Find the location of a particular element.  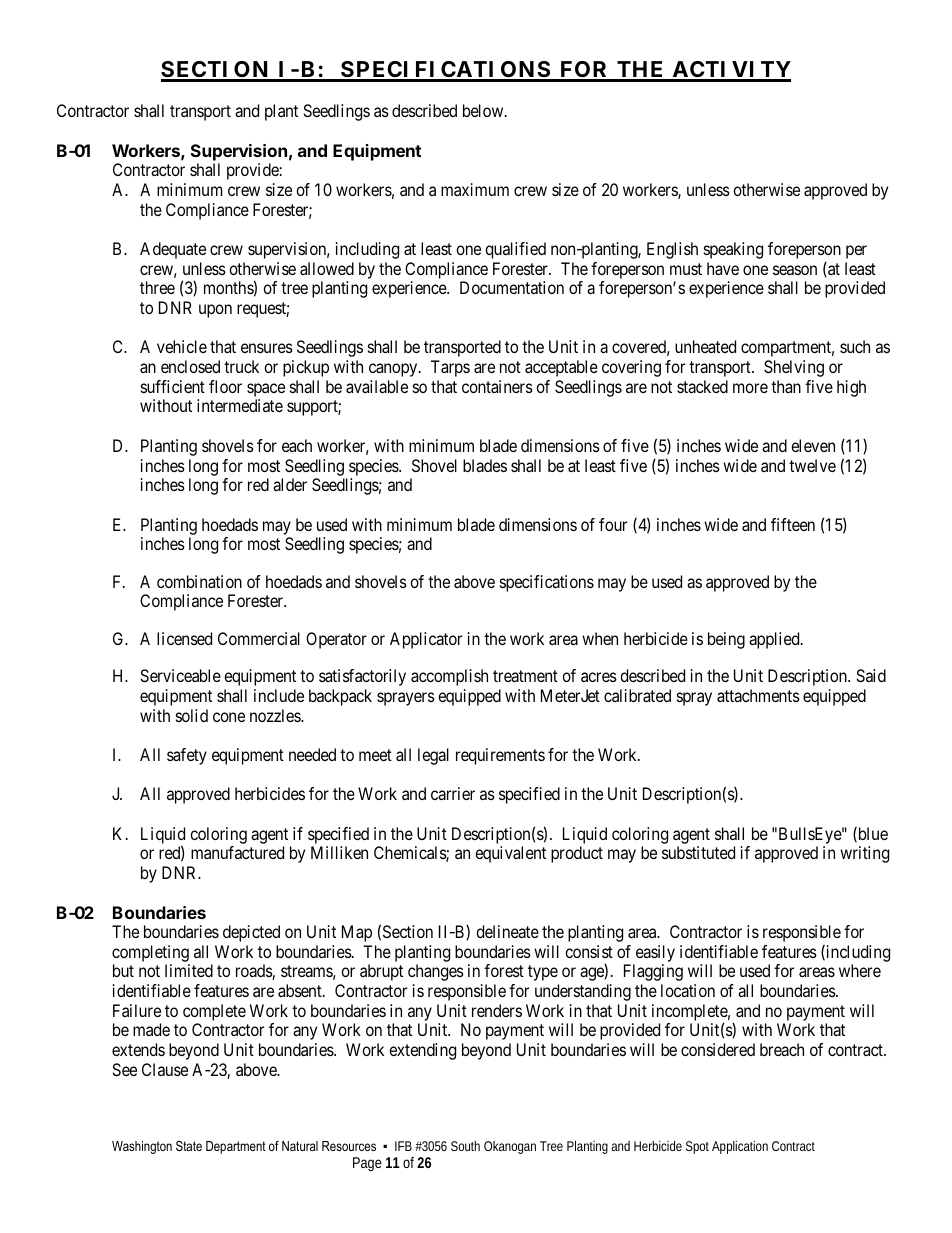

State is located at coordinates (189, 1146).
